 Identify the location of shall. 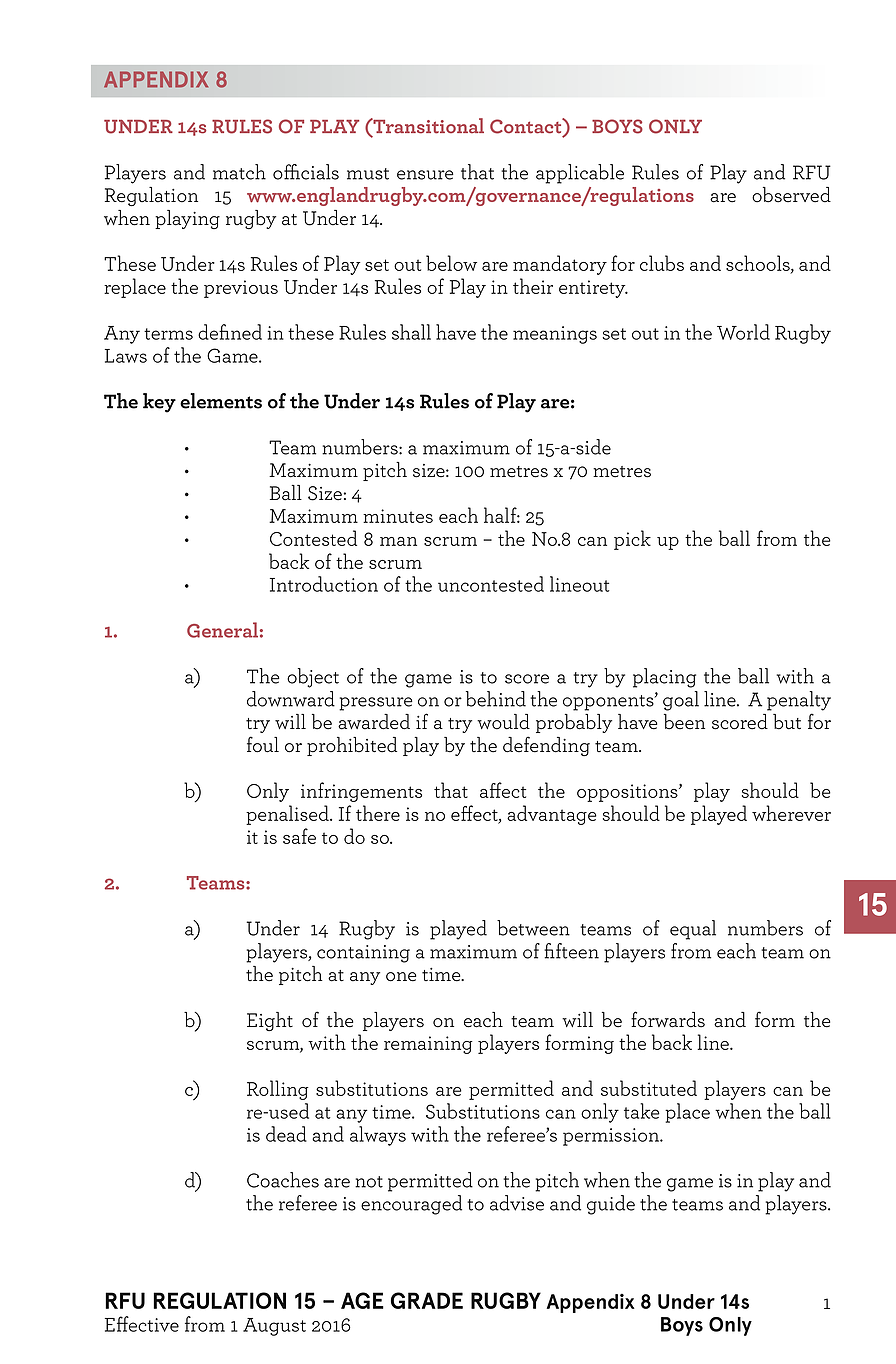
(411, 332).
